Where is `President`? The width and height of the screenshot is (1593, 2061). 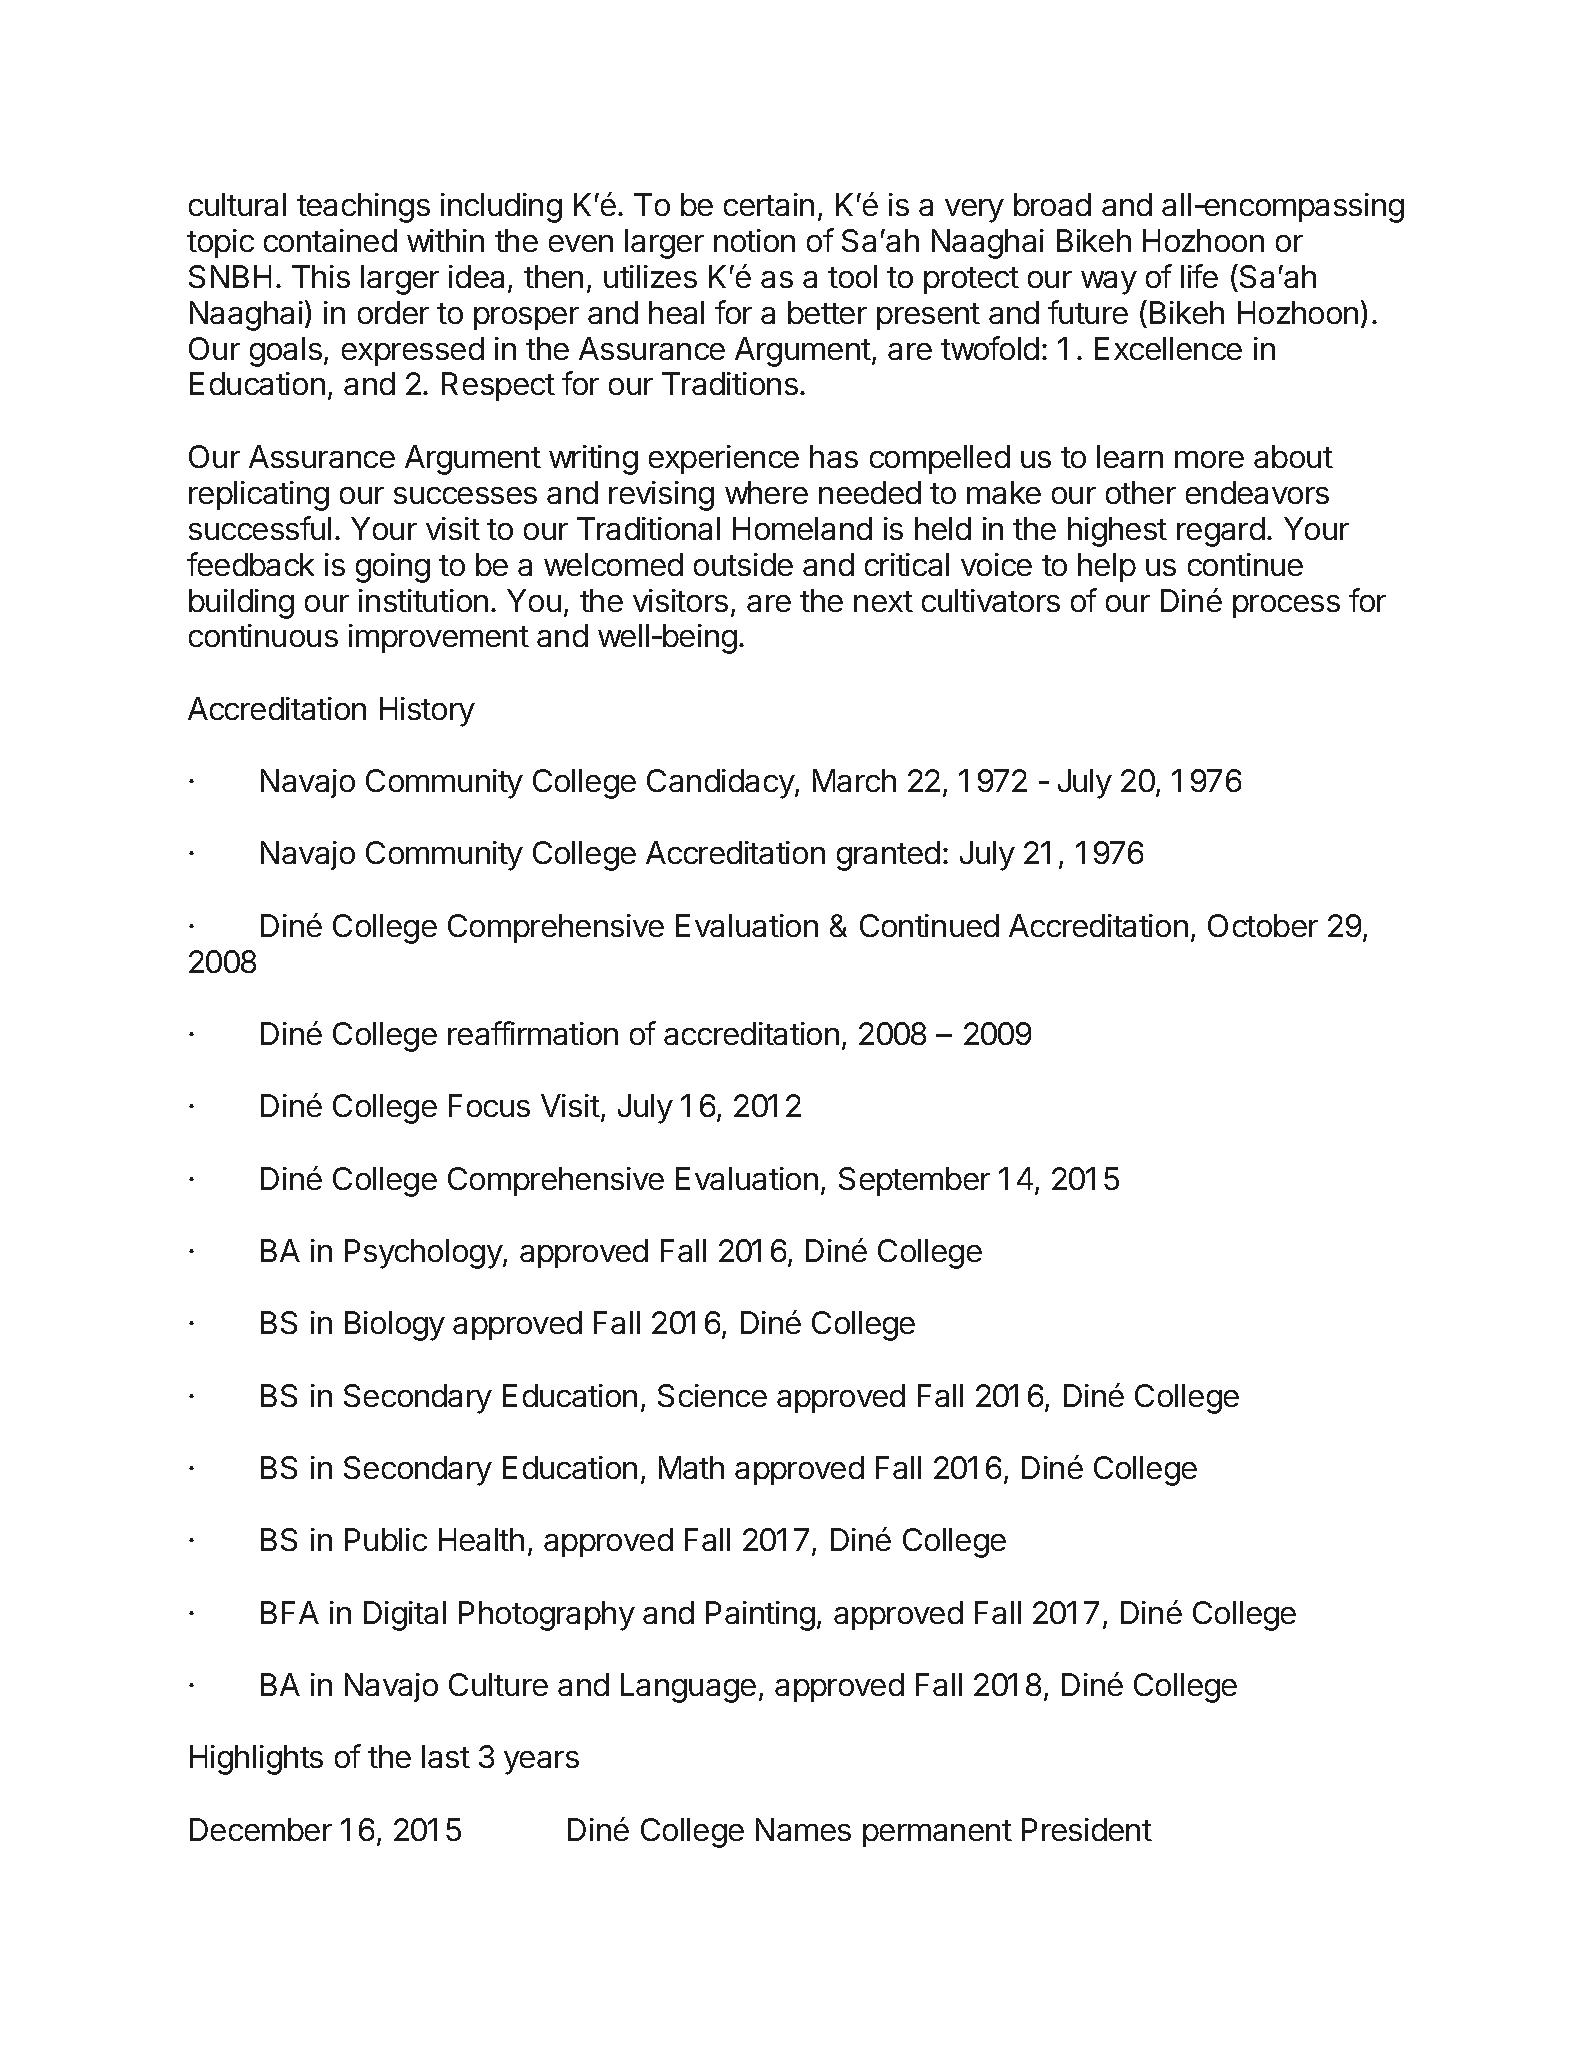 President is located at coordinates (1087, 1829).
